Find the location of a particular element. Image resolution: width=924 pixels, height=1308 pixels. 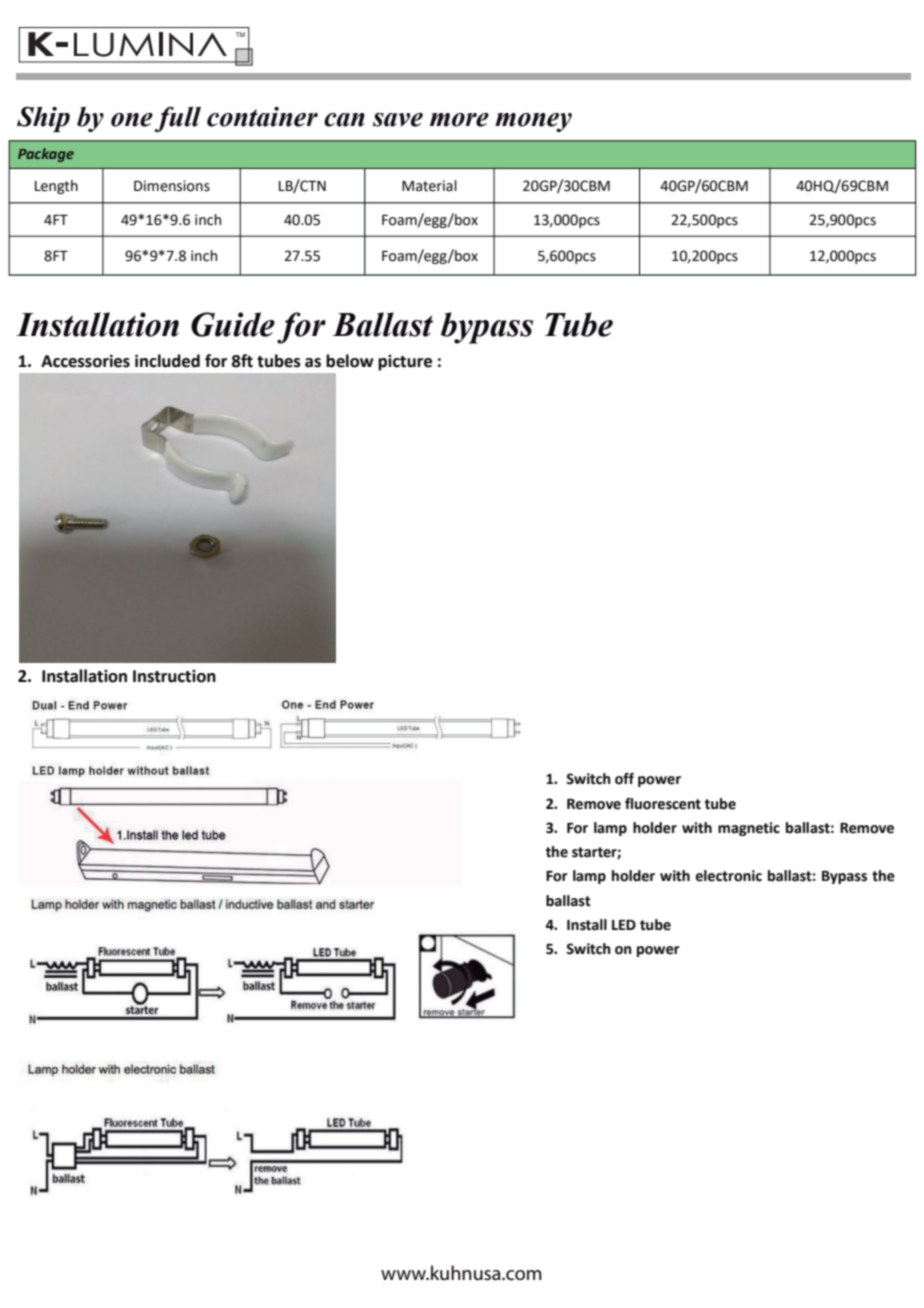

money is located at coordinates (533, 122).
